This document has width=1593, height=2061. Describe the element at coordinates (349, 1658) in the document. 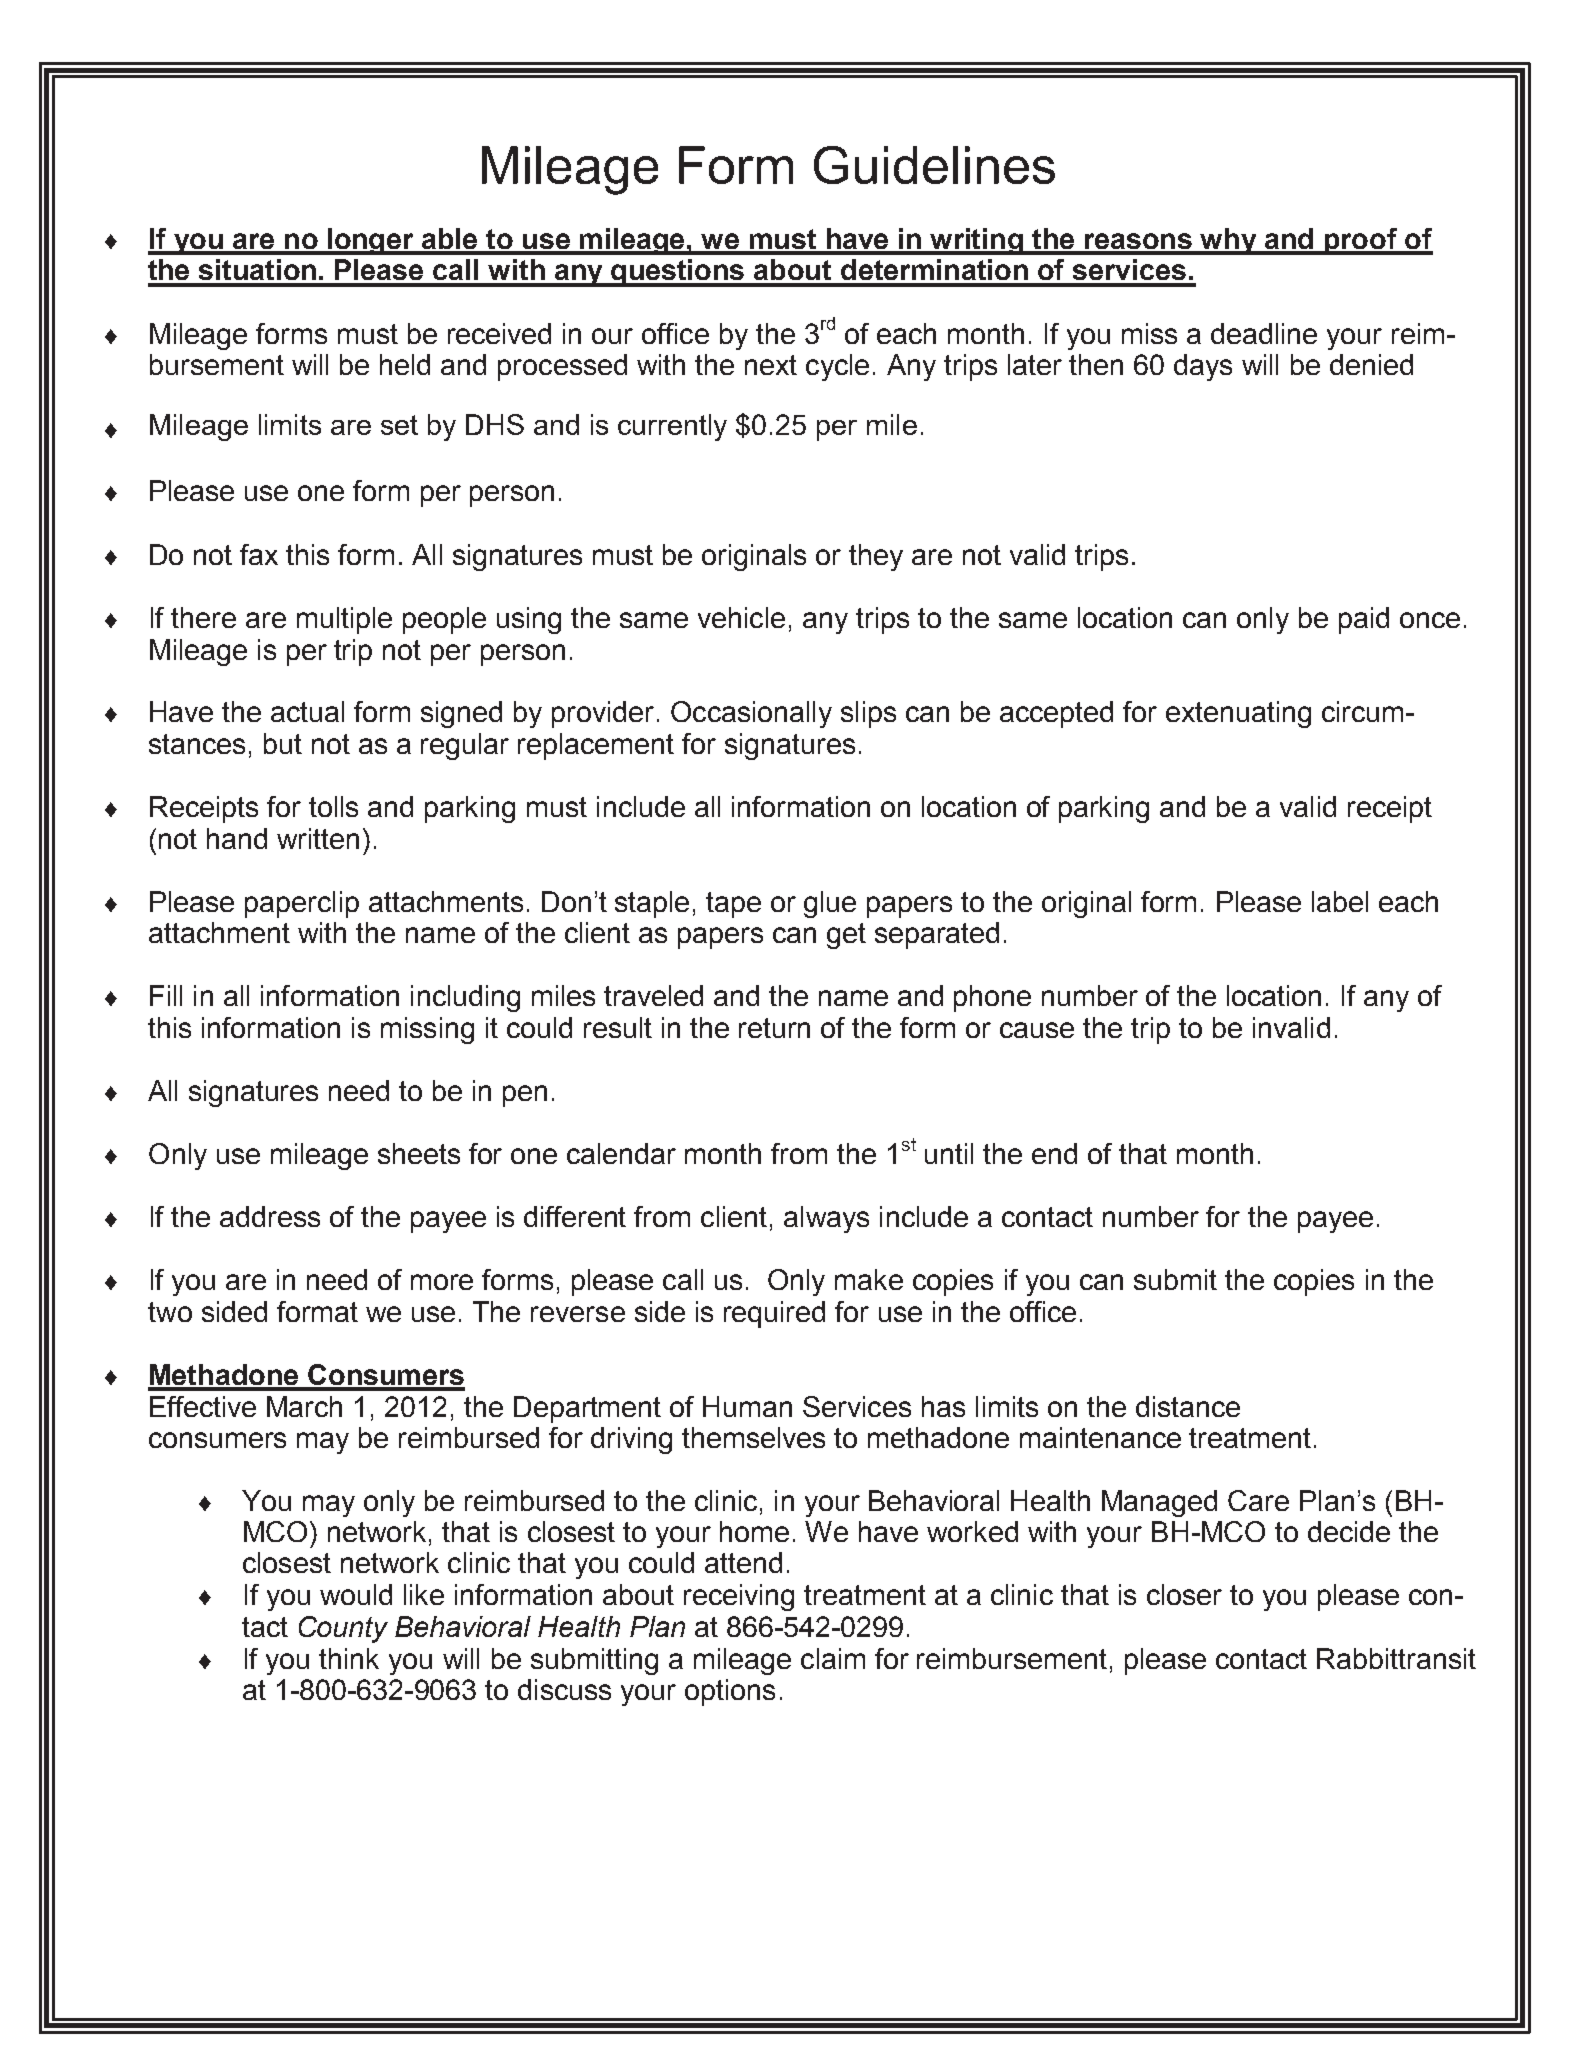

I see `think` at that location.
